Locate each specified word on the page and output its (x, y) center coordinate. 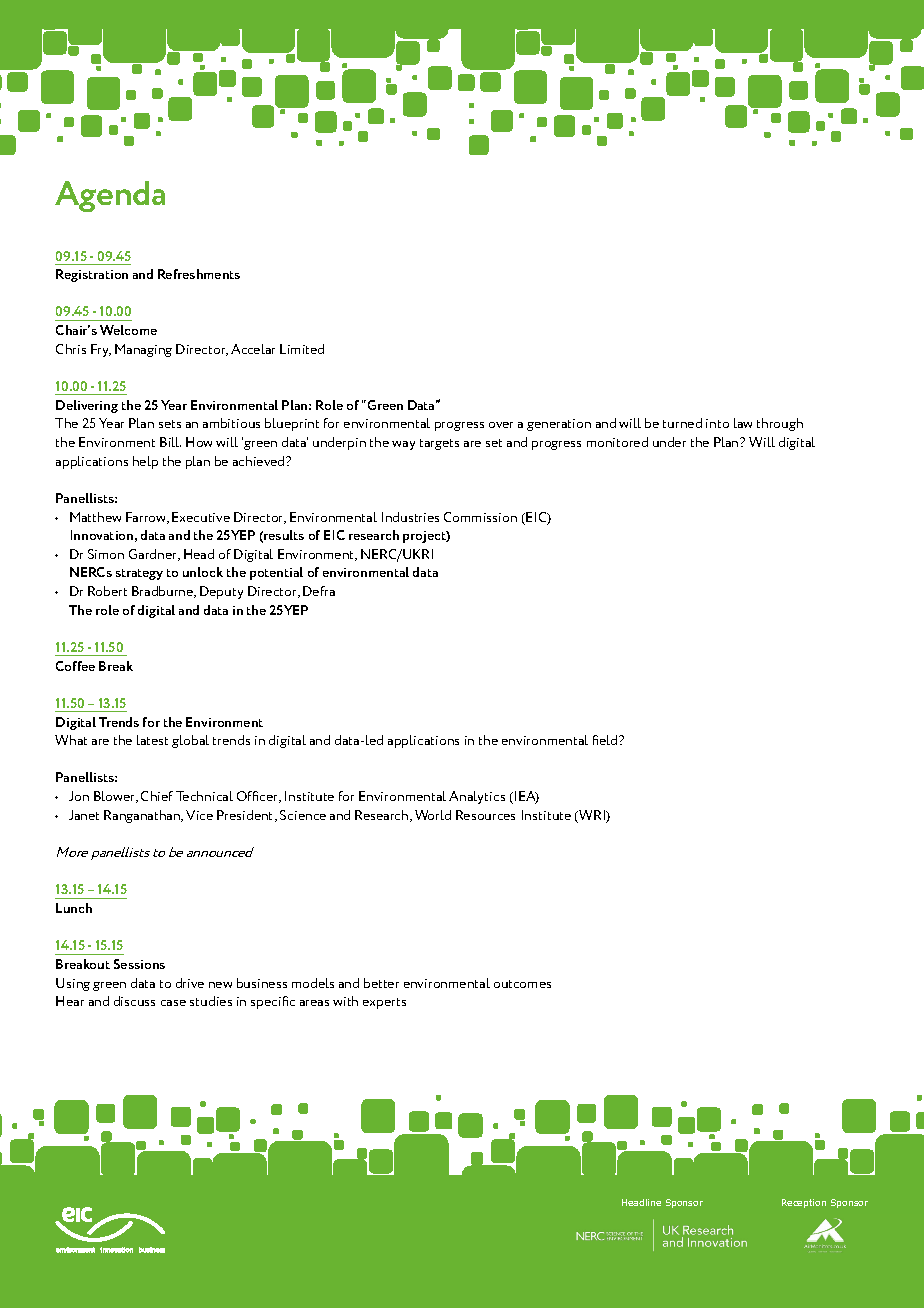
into (717, 423)
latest (152, 740)
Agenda (110, 196)
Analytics (477, 797)
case (173, 1003)
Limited (302, 349)
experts (384, 1003)
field (606, 740)
